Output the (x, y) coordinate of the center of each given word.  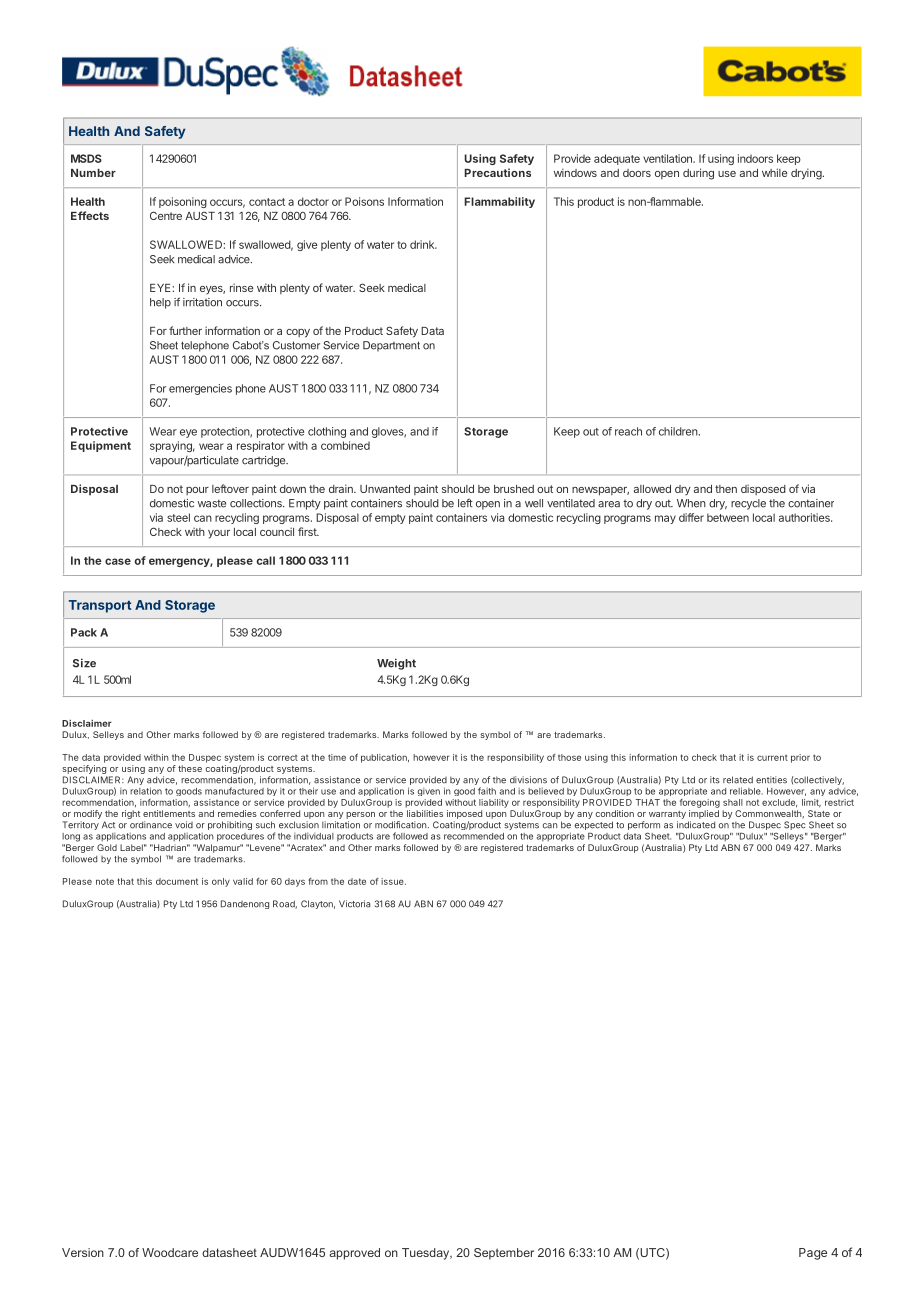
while (774, 172)
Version (83, 1252)
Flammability (499, 202)
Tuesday (427, 1254)
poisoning (183, 202)
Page (813, 1254)
